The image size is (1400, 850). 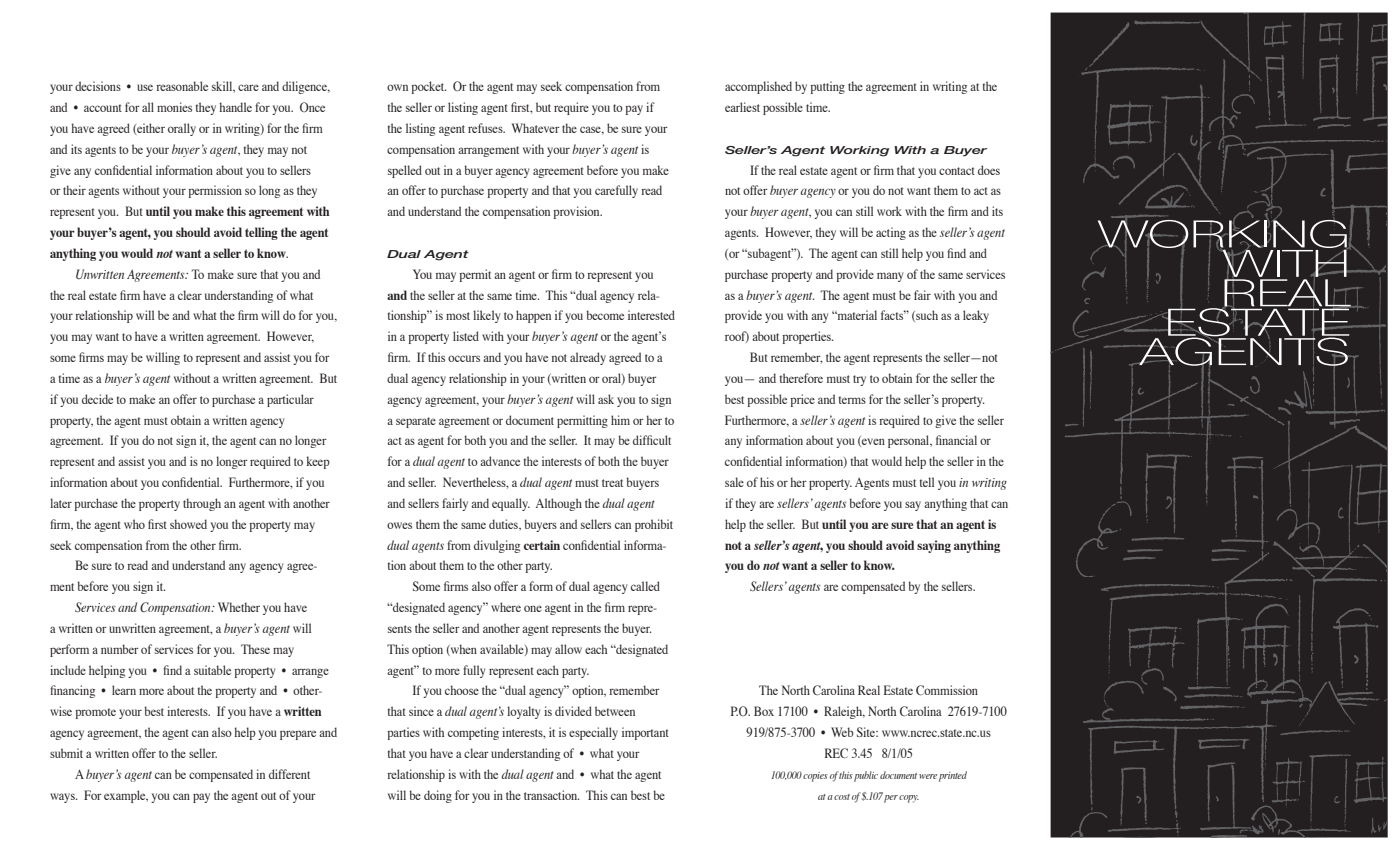 What do you see at coordinates (126, 796) in the document?
I see `example` at bounding box center [126, 796].
